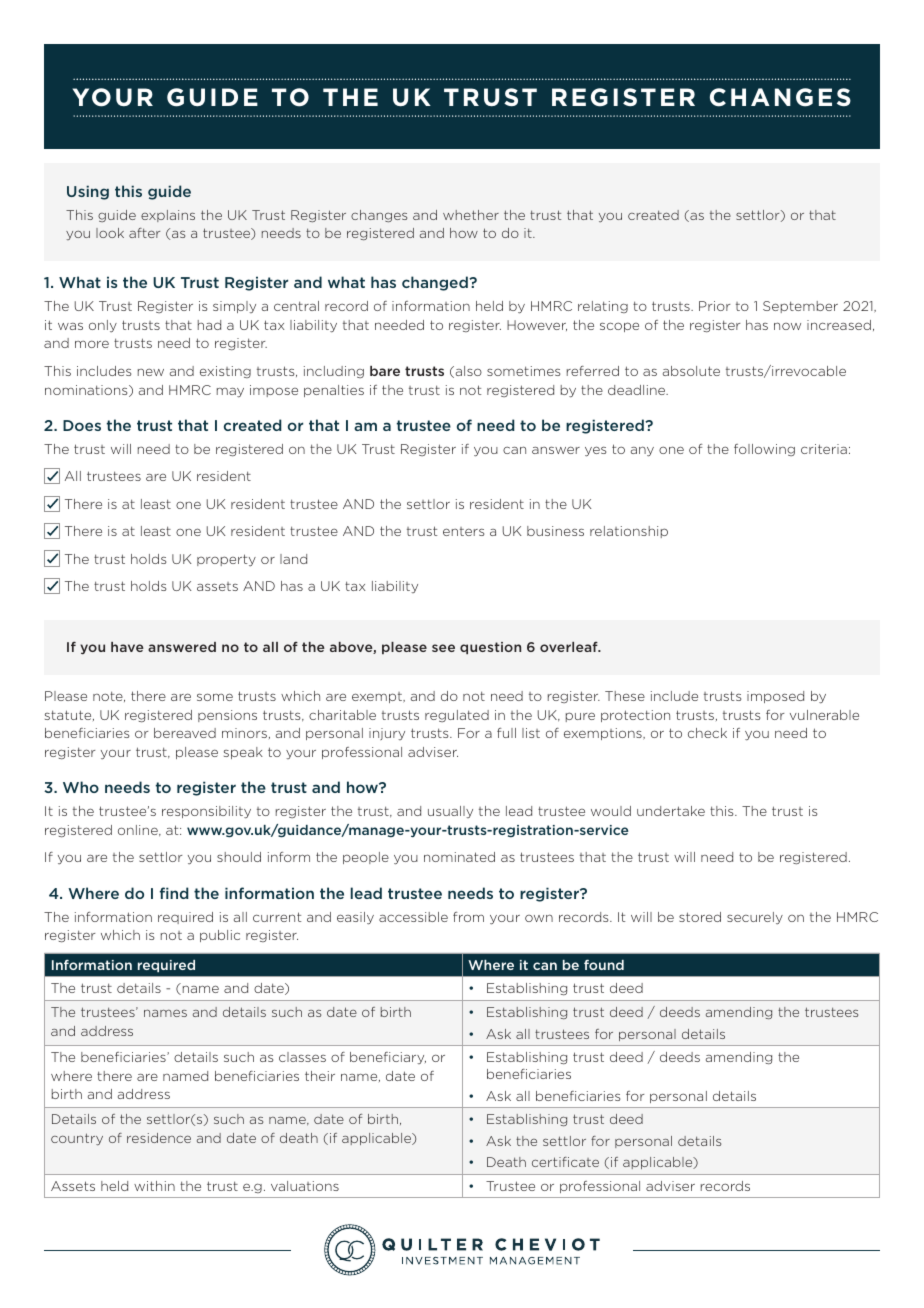 The image size is (924, 1308). Describe the element at coordinates (714, 306) in the screenshot. I see `Prior` at that location.
